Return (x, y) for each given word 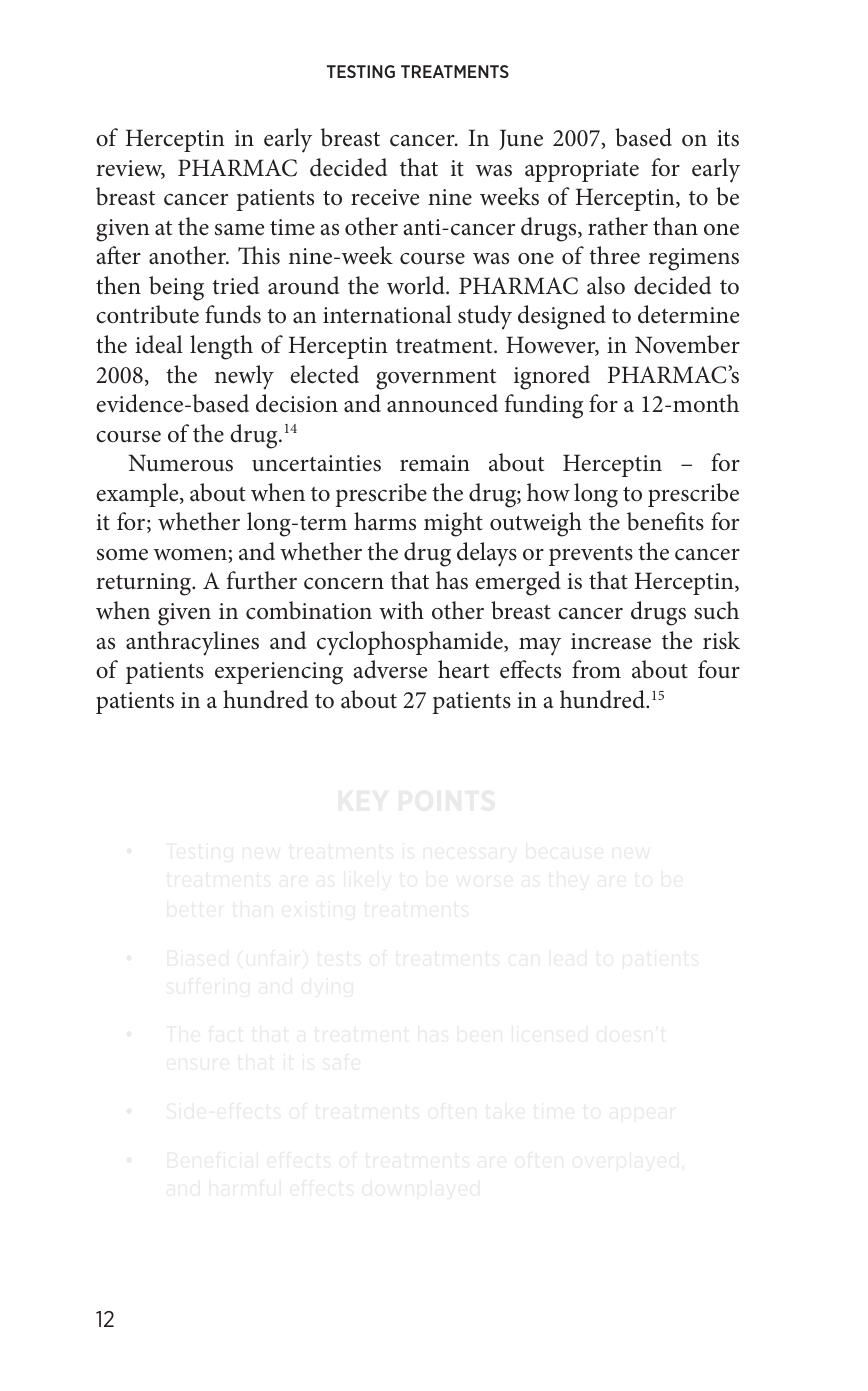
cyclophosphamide (411, 643)
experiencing (279, 673)
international (387, 314)
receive (385, 197)
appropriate (582, 171)
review (130, 169)
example (138, 495)
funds (233, 314)
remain (435, 463)
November (687, 344)
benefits (665, 521)
